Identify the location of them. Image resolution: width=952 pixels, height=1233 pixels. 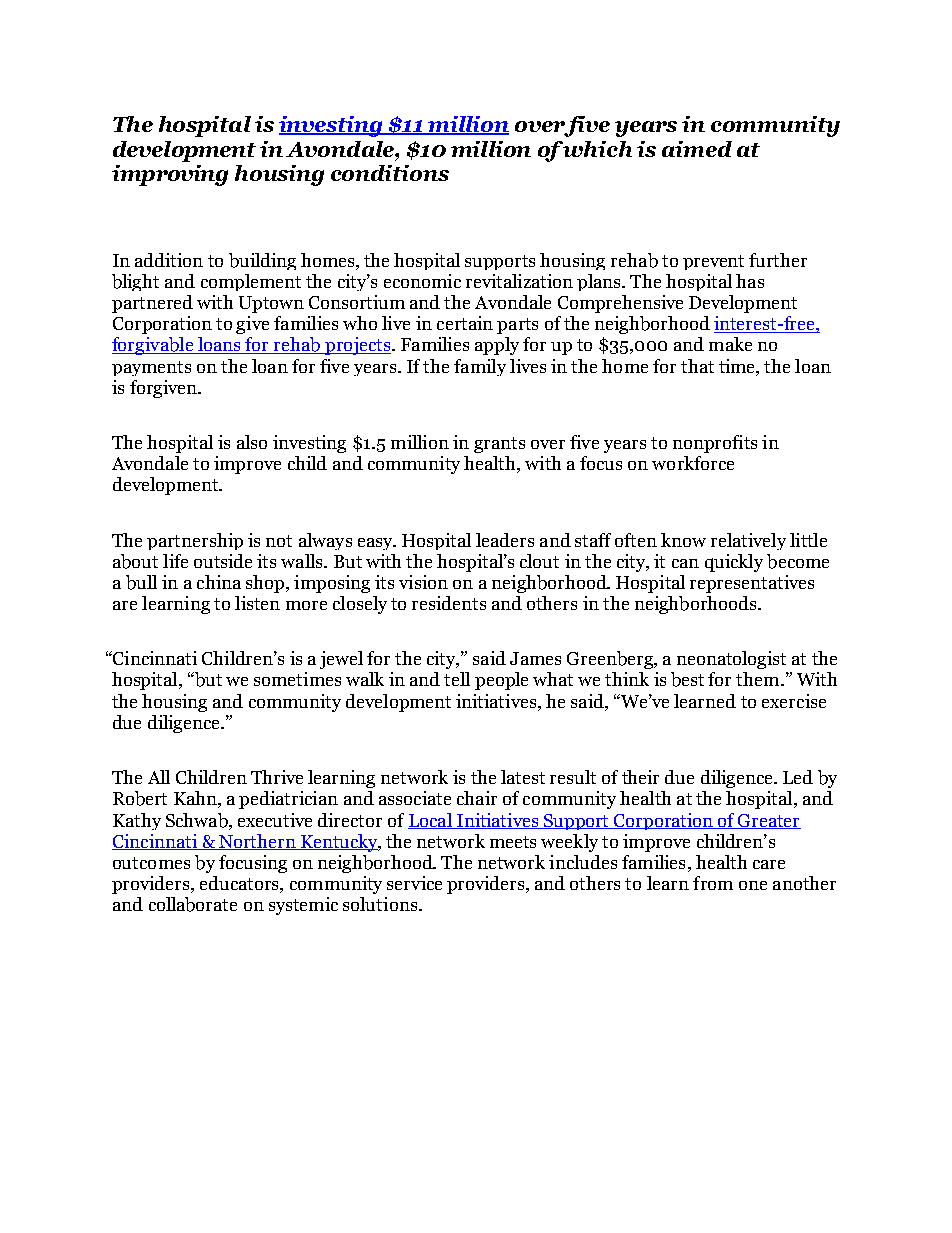
(759, 679).
